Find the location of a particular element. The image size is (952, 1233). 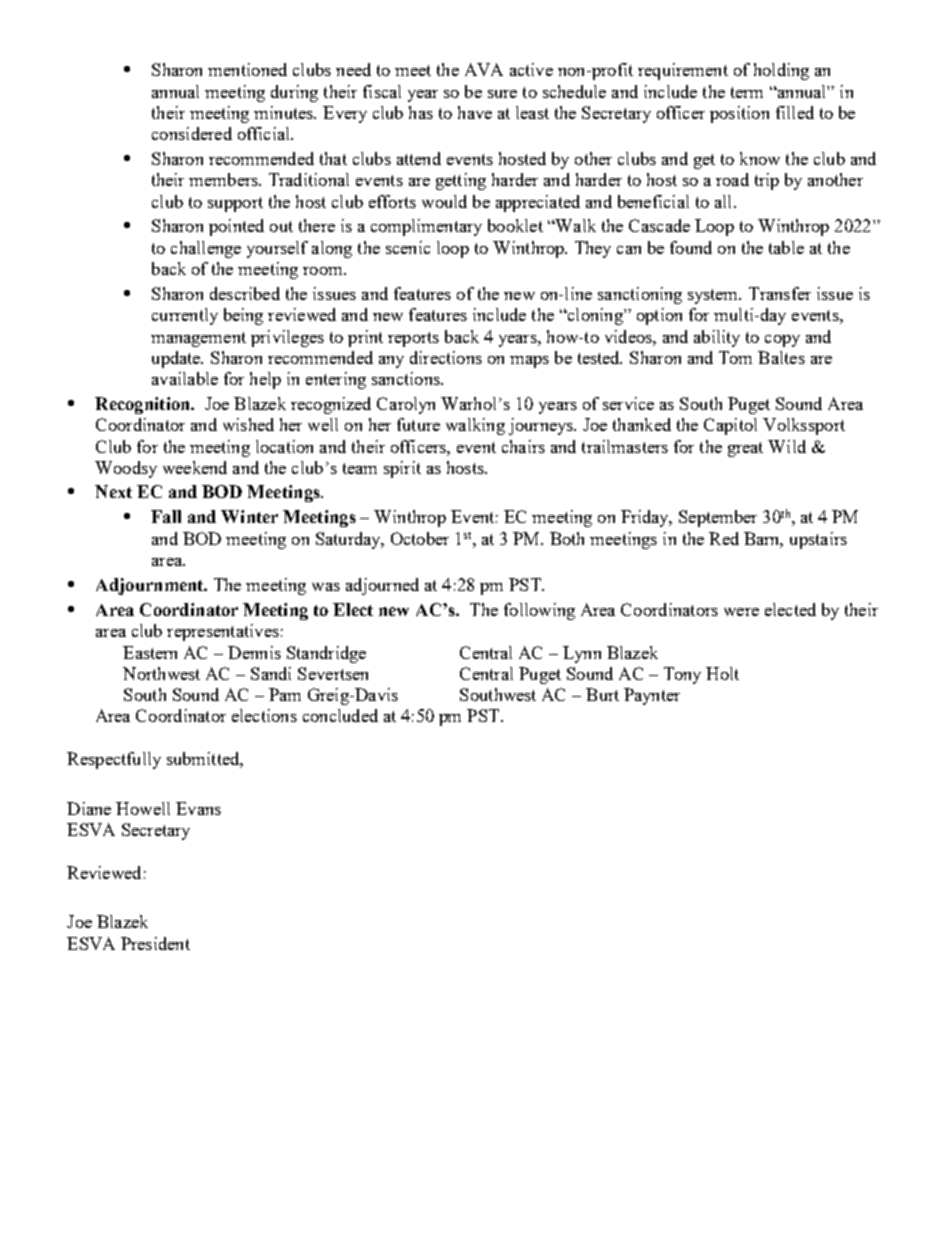

term is located at coordinates (747, 92).
